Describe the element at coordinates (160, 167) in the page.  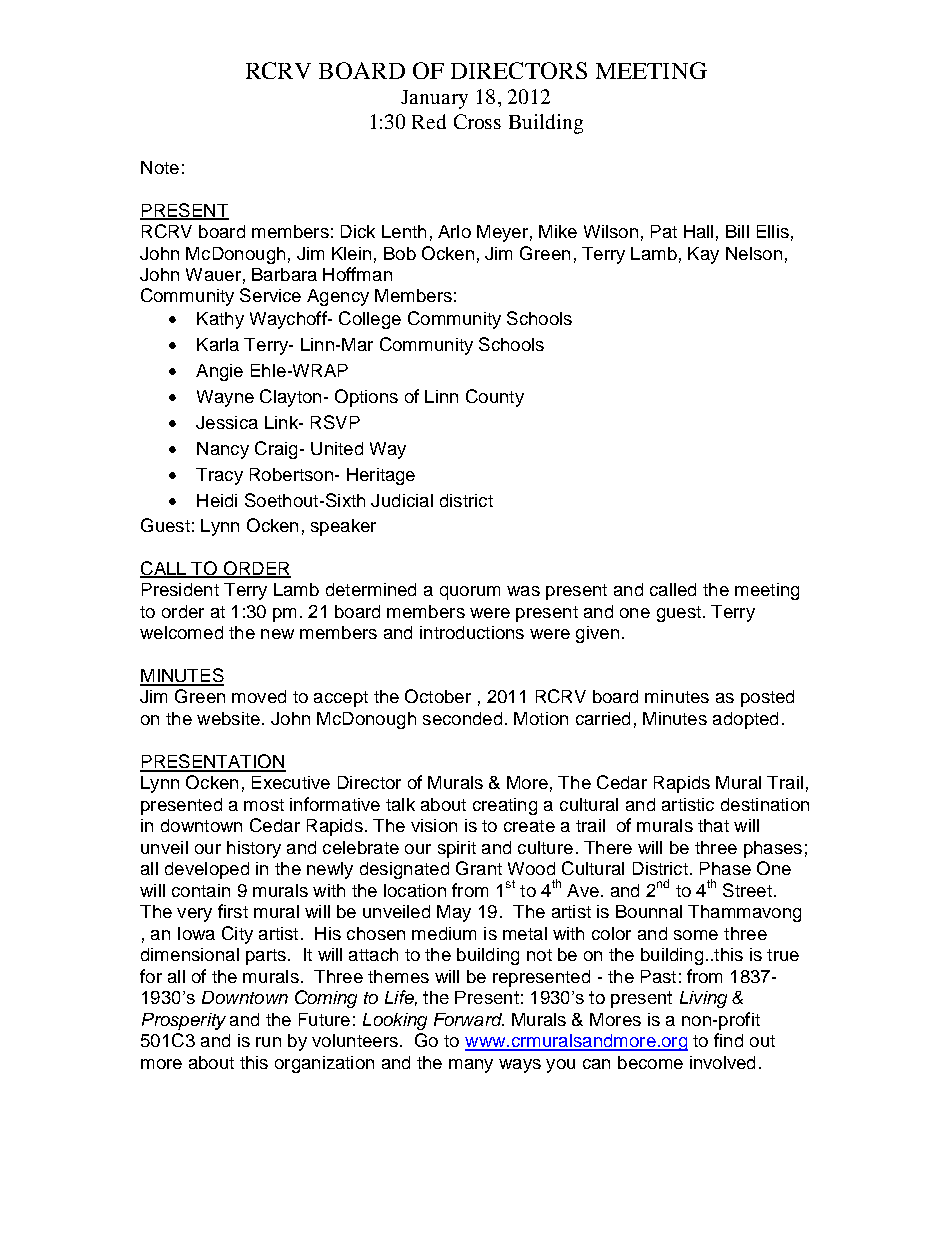
I see `Note` at that location.
